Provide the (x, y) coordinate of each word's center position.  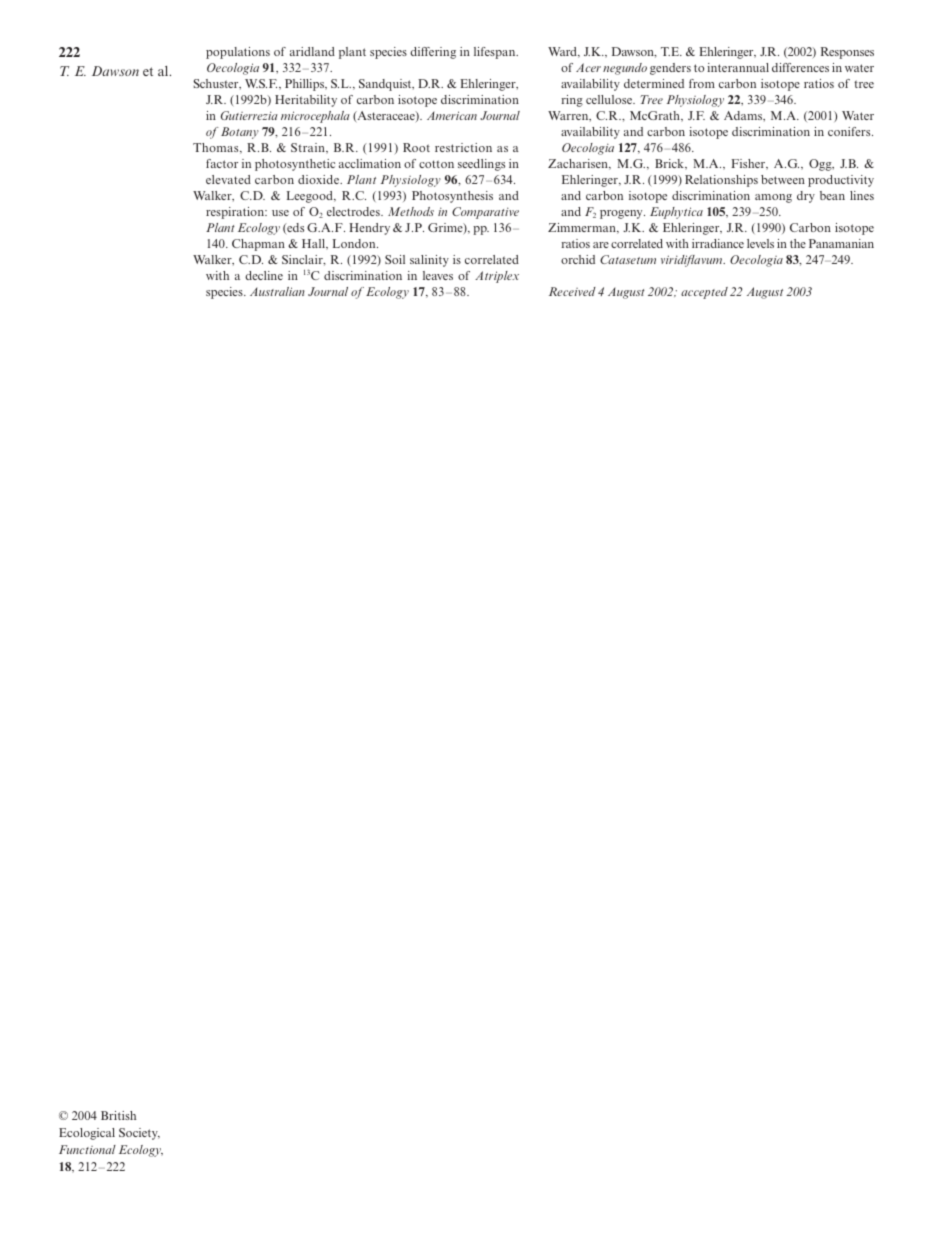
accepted (704, 293)
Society (139, 1134)
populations (238, 53)
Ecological (87, 1134)
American (452, 115)
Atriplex (497, 277)
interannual (738, 67)
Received (572, 291)
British (118, 1115)
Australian (277, 291)
